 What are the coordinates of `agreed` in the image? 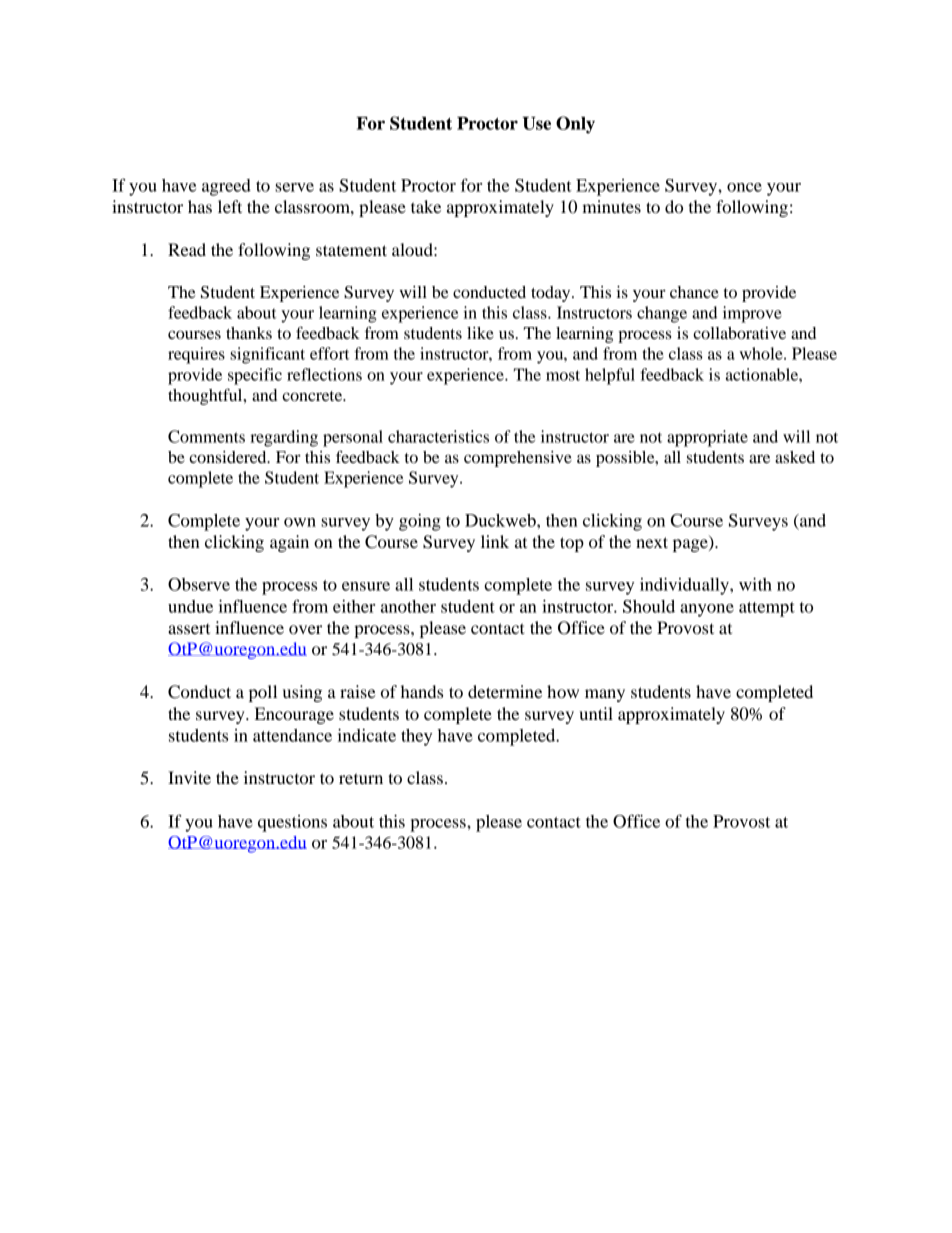 It's located at (226, 187).
